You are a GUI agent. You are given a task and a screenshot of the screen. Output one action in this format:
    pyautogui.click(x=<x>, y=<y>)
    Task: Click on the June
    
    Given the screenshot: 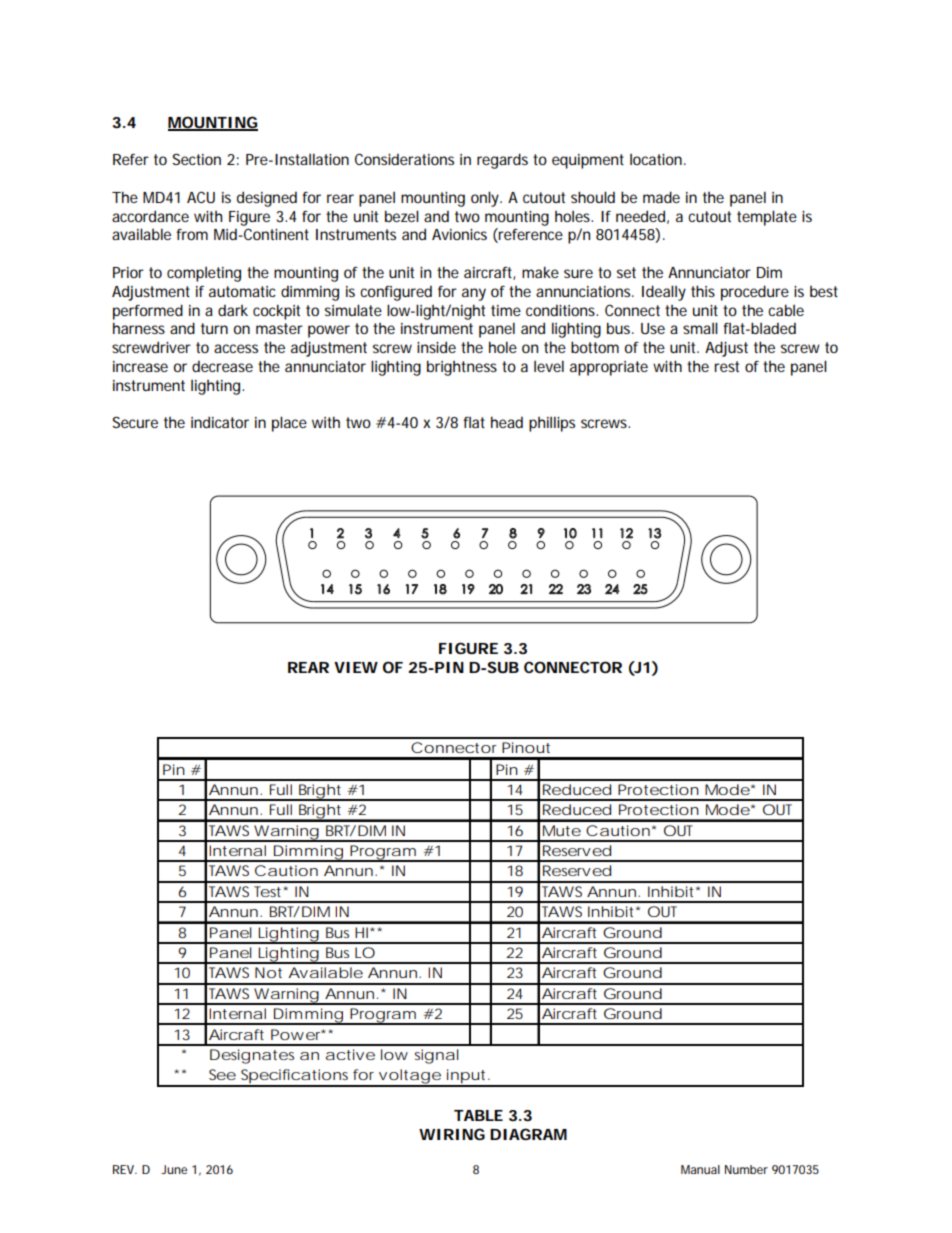 What is the action you would take?
    pyautogui.click(x=174, y=1169)
